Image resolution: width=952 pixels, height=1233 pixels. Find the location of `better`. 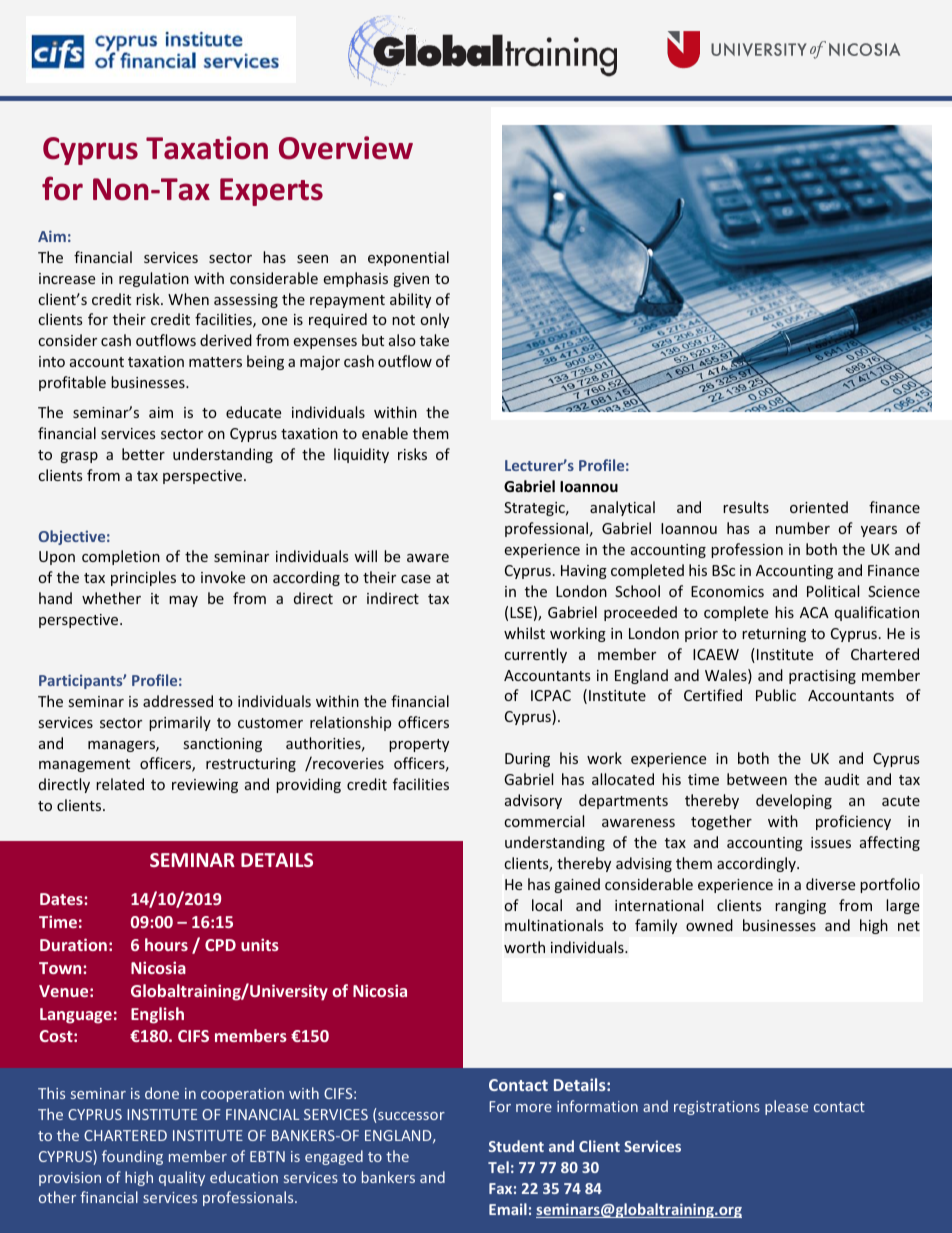

better is located at coordinates (143, 454).
